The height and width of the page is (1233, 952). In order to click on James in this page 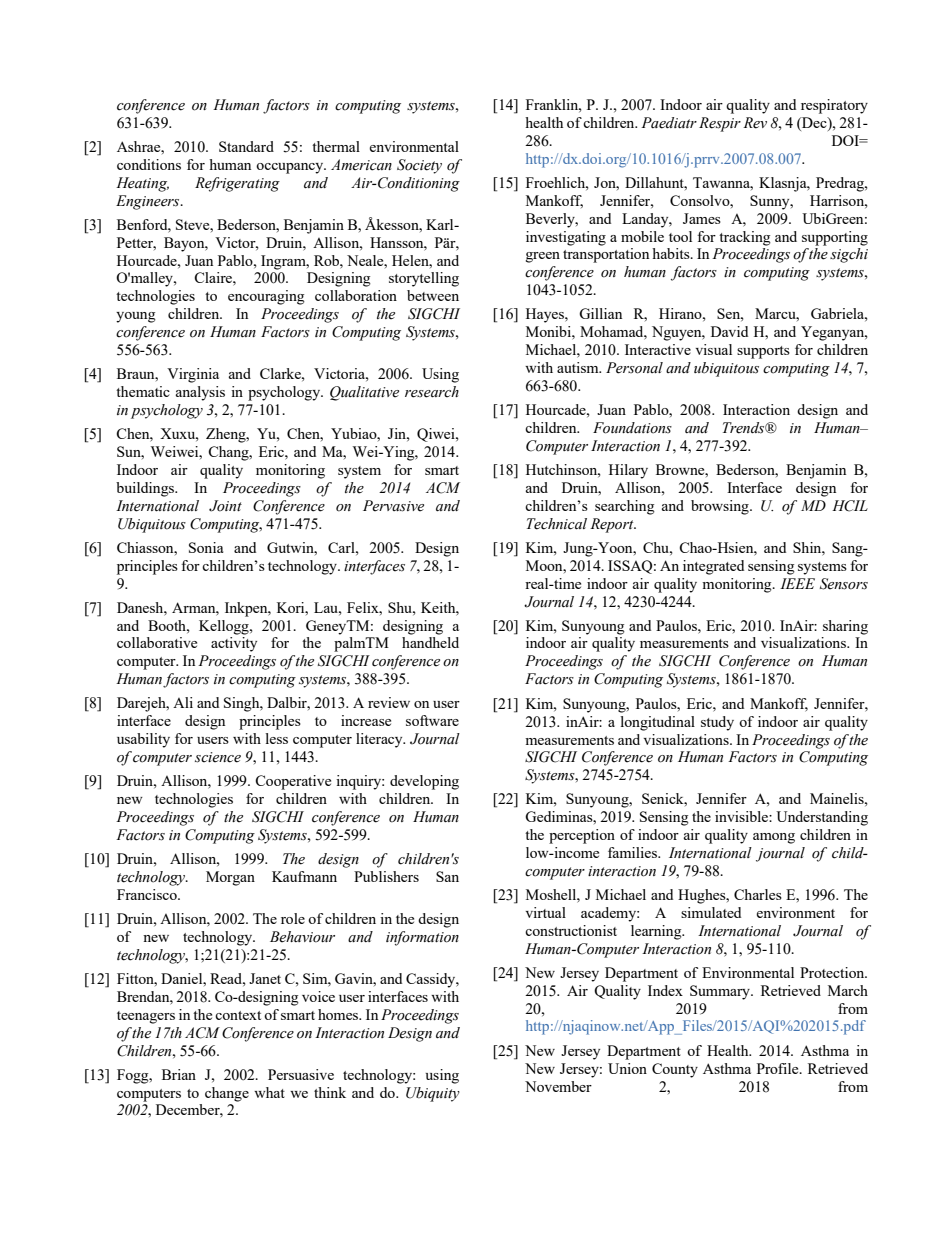, I will do `click(702, 218)`.
